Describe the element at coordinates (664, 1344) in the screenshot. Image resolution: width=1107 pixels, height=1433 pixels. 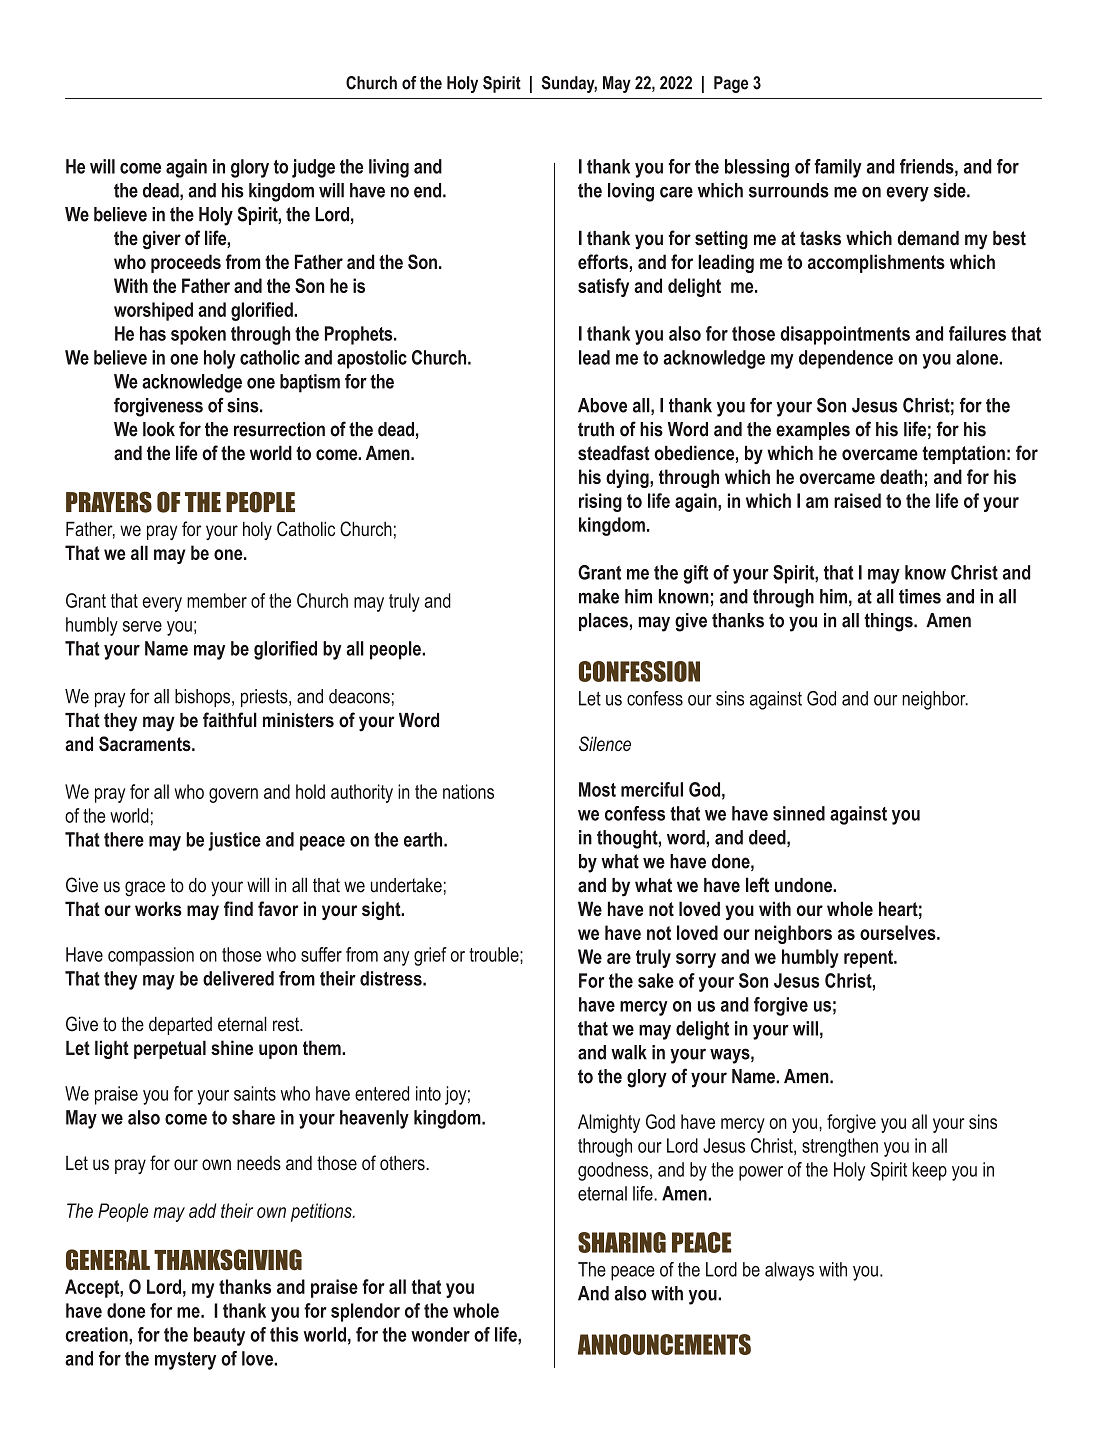
I see `ANNOUNCEMENTS` at that location.
